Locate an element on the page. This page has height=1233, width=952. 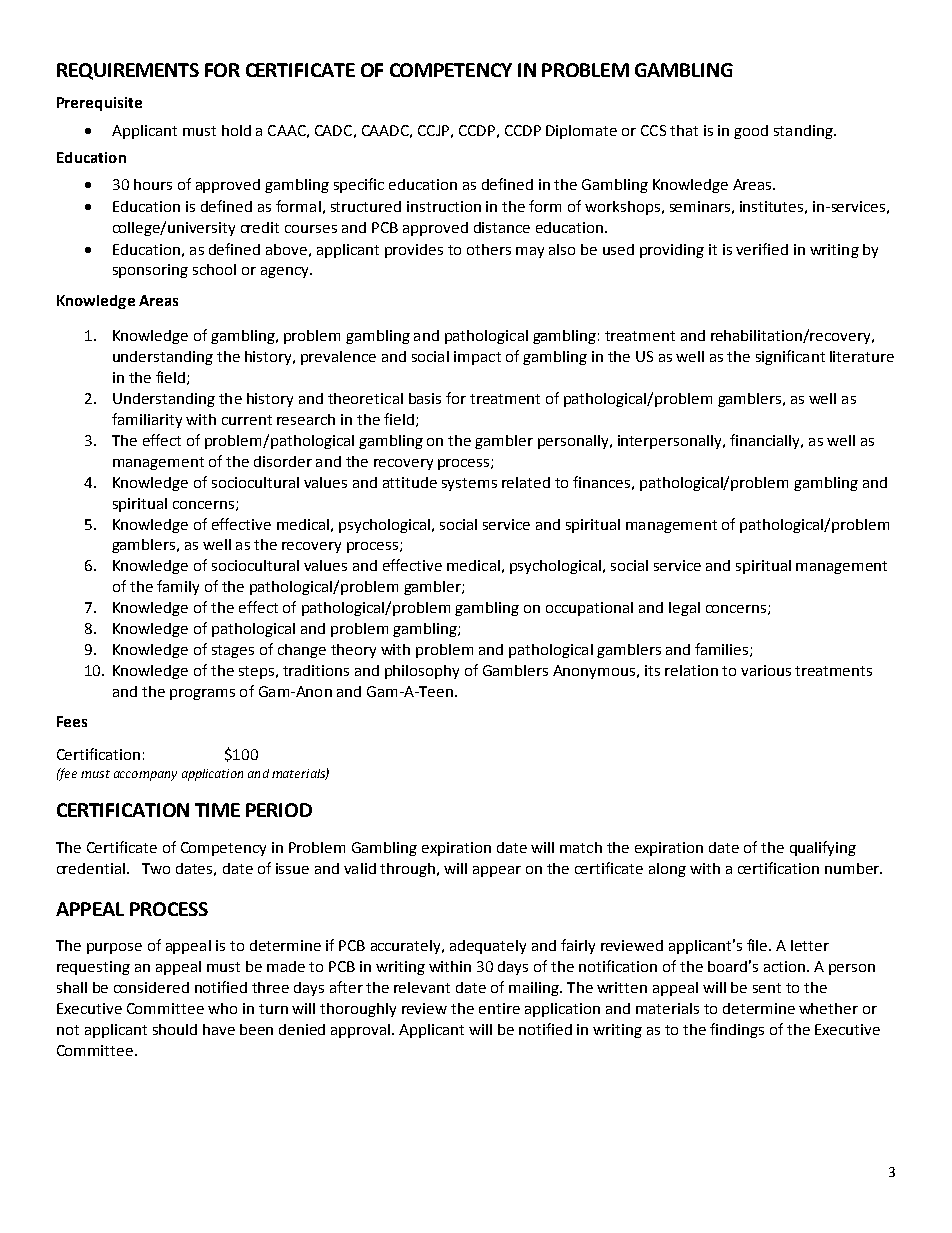
entire is located at coordinates (499, 1008).
